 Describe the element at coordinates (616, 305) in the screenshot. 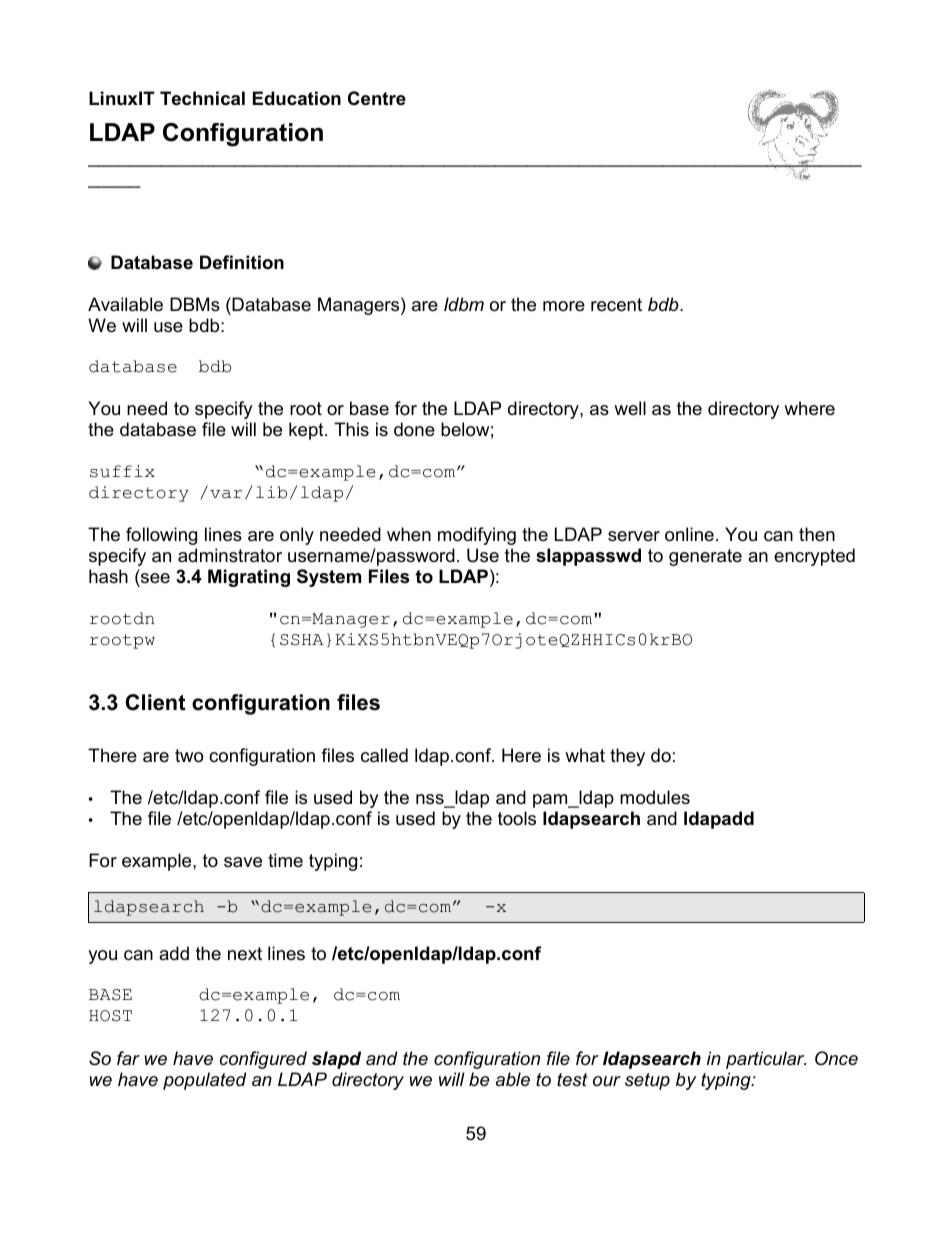

I see `recent` at that location.
